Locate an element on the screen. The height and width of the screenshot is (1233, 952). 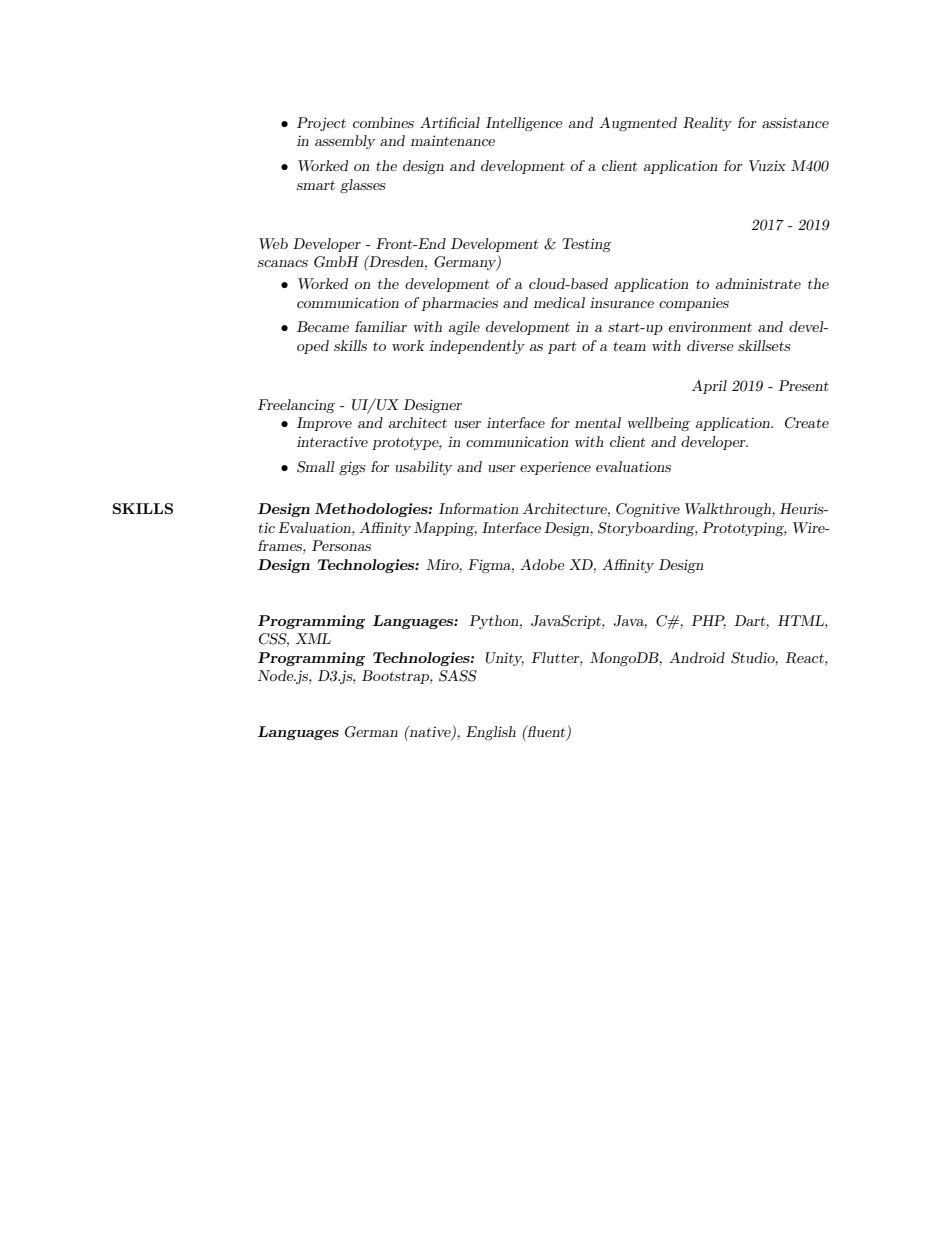
English is located at coordinates (491, 733).
